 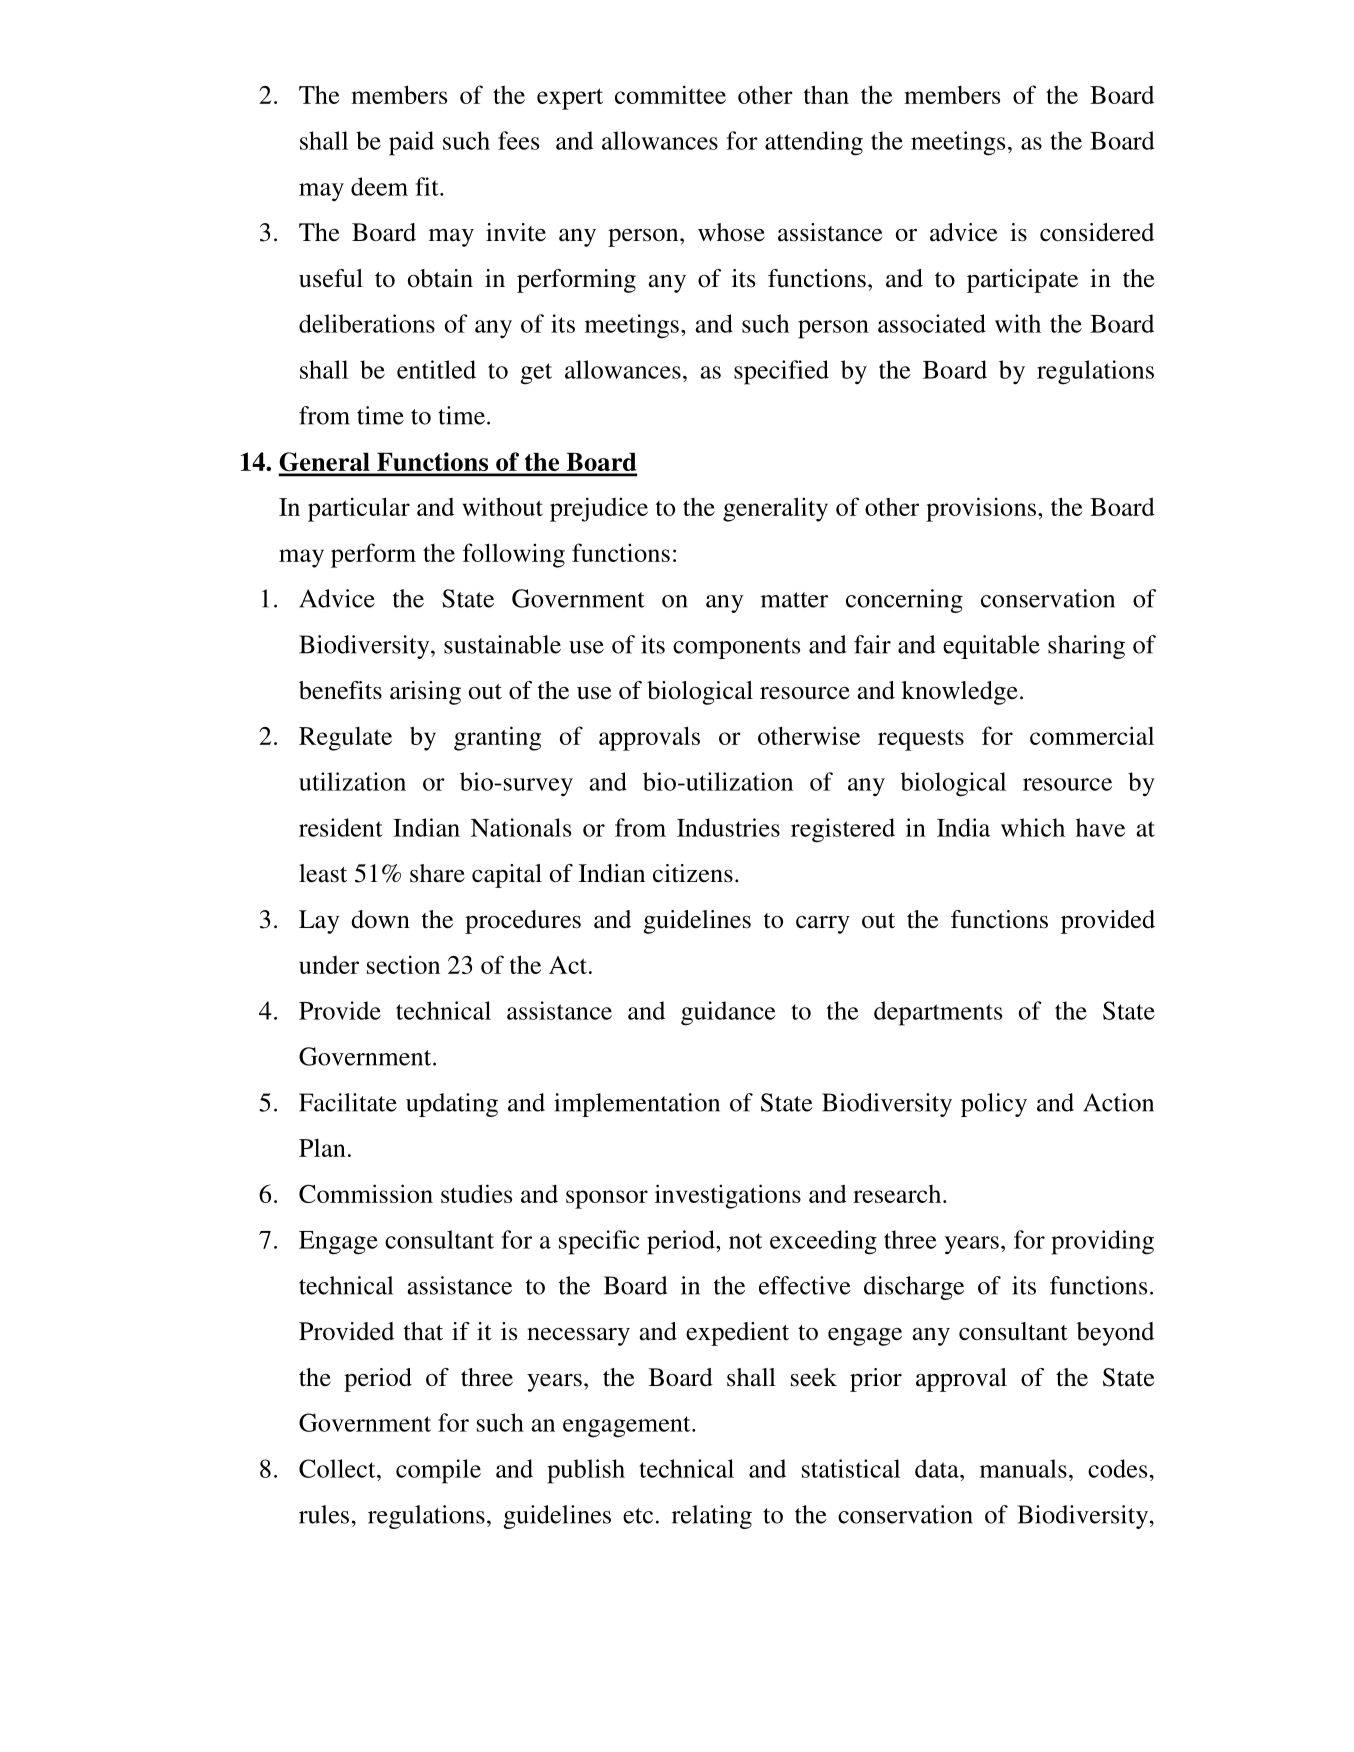 What do you see at coordinates (1023, 1468) in the screenshot?
I see `manuals` at bounding box center [1023, 1468].
